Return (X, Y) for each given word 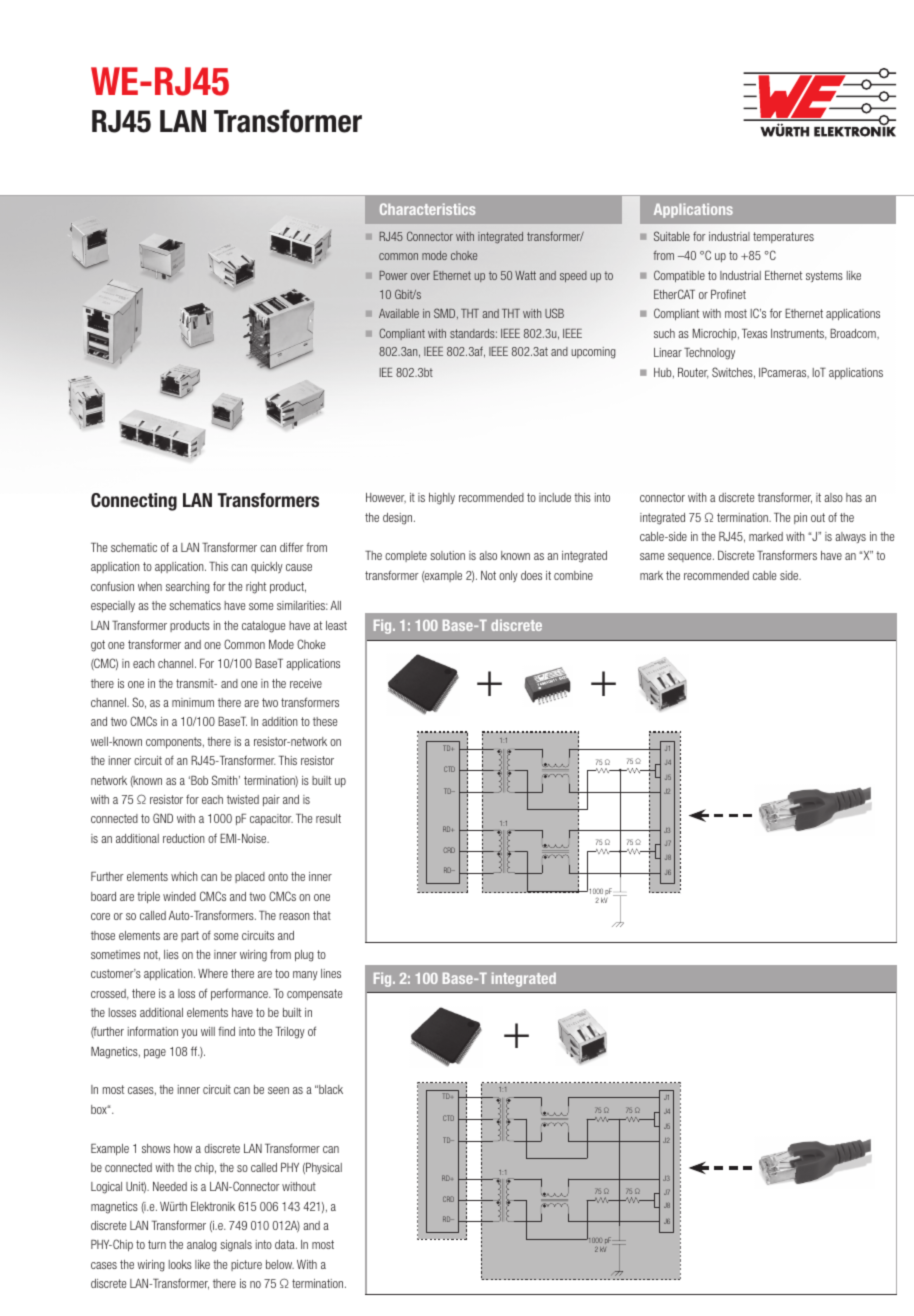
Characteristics (427, 209)
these (325, 721)
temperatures (783, 237)
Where (213, 973)
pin (800, 518)
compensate (314, 994)
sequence (691, 557)
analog (202, 1246)
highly (442, 499)
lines (331, 973)
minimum (193, 702)
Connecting (134, 502)
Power (393, 275)
